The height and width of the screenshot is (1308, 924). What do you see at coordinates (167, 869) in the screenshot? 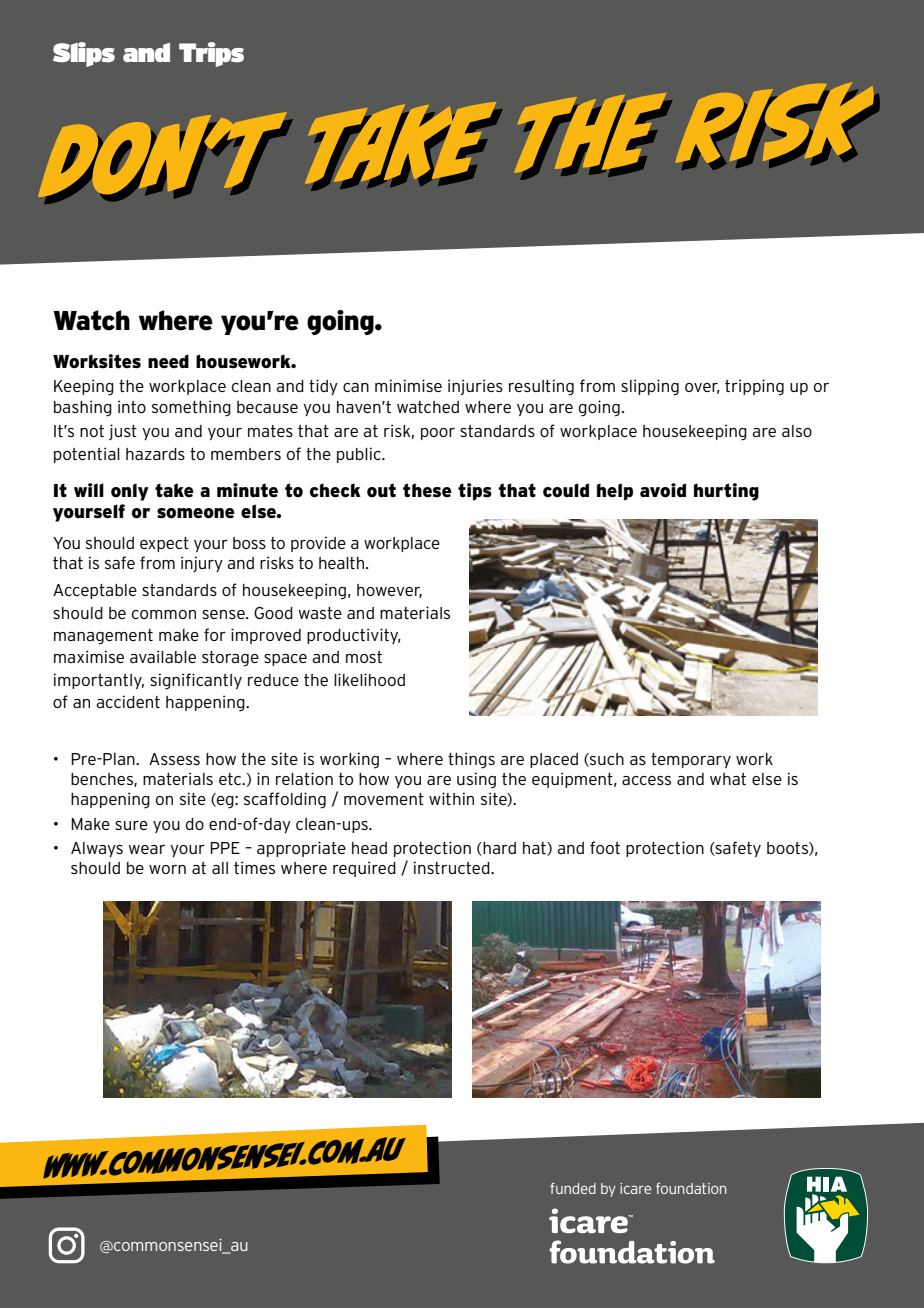
I see `worn` at bounding box center [167, 869].
